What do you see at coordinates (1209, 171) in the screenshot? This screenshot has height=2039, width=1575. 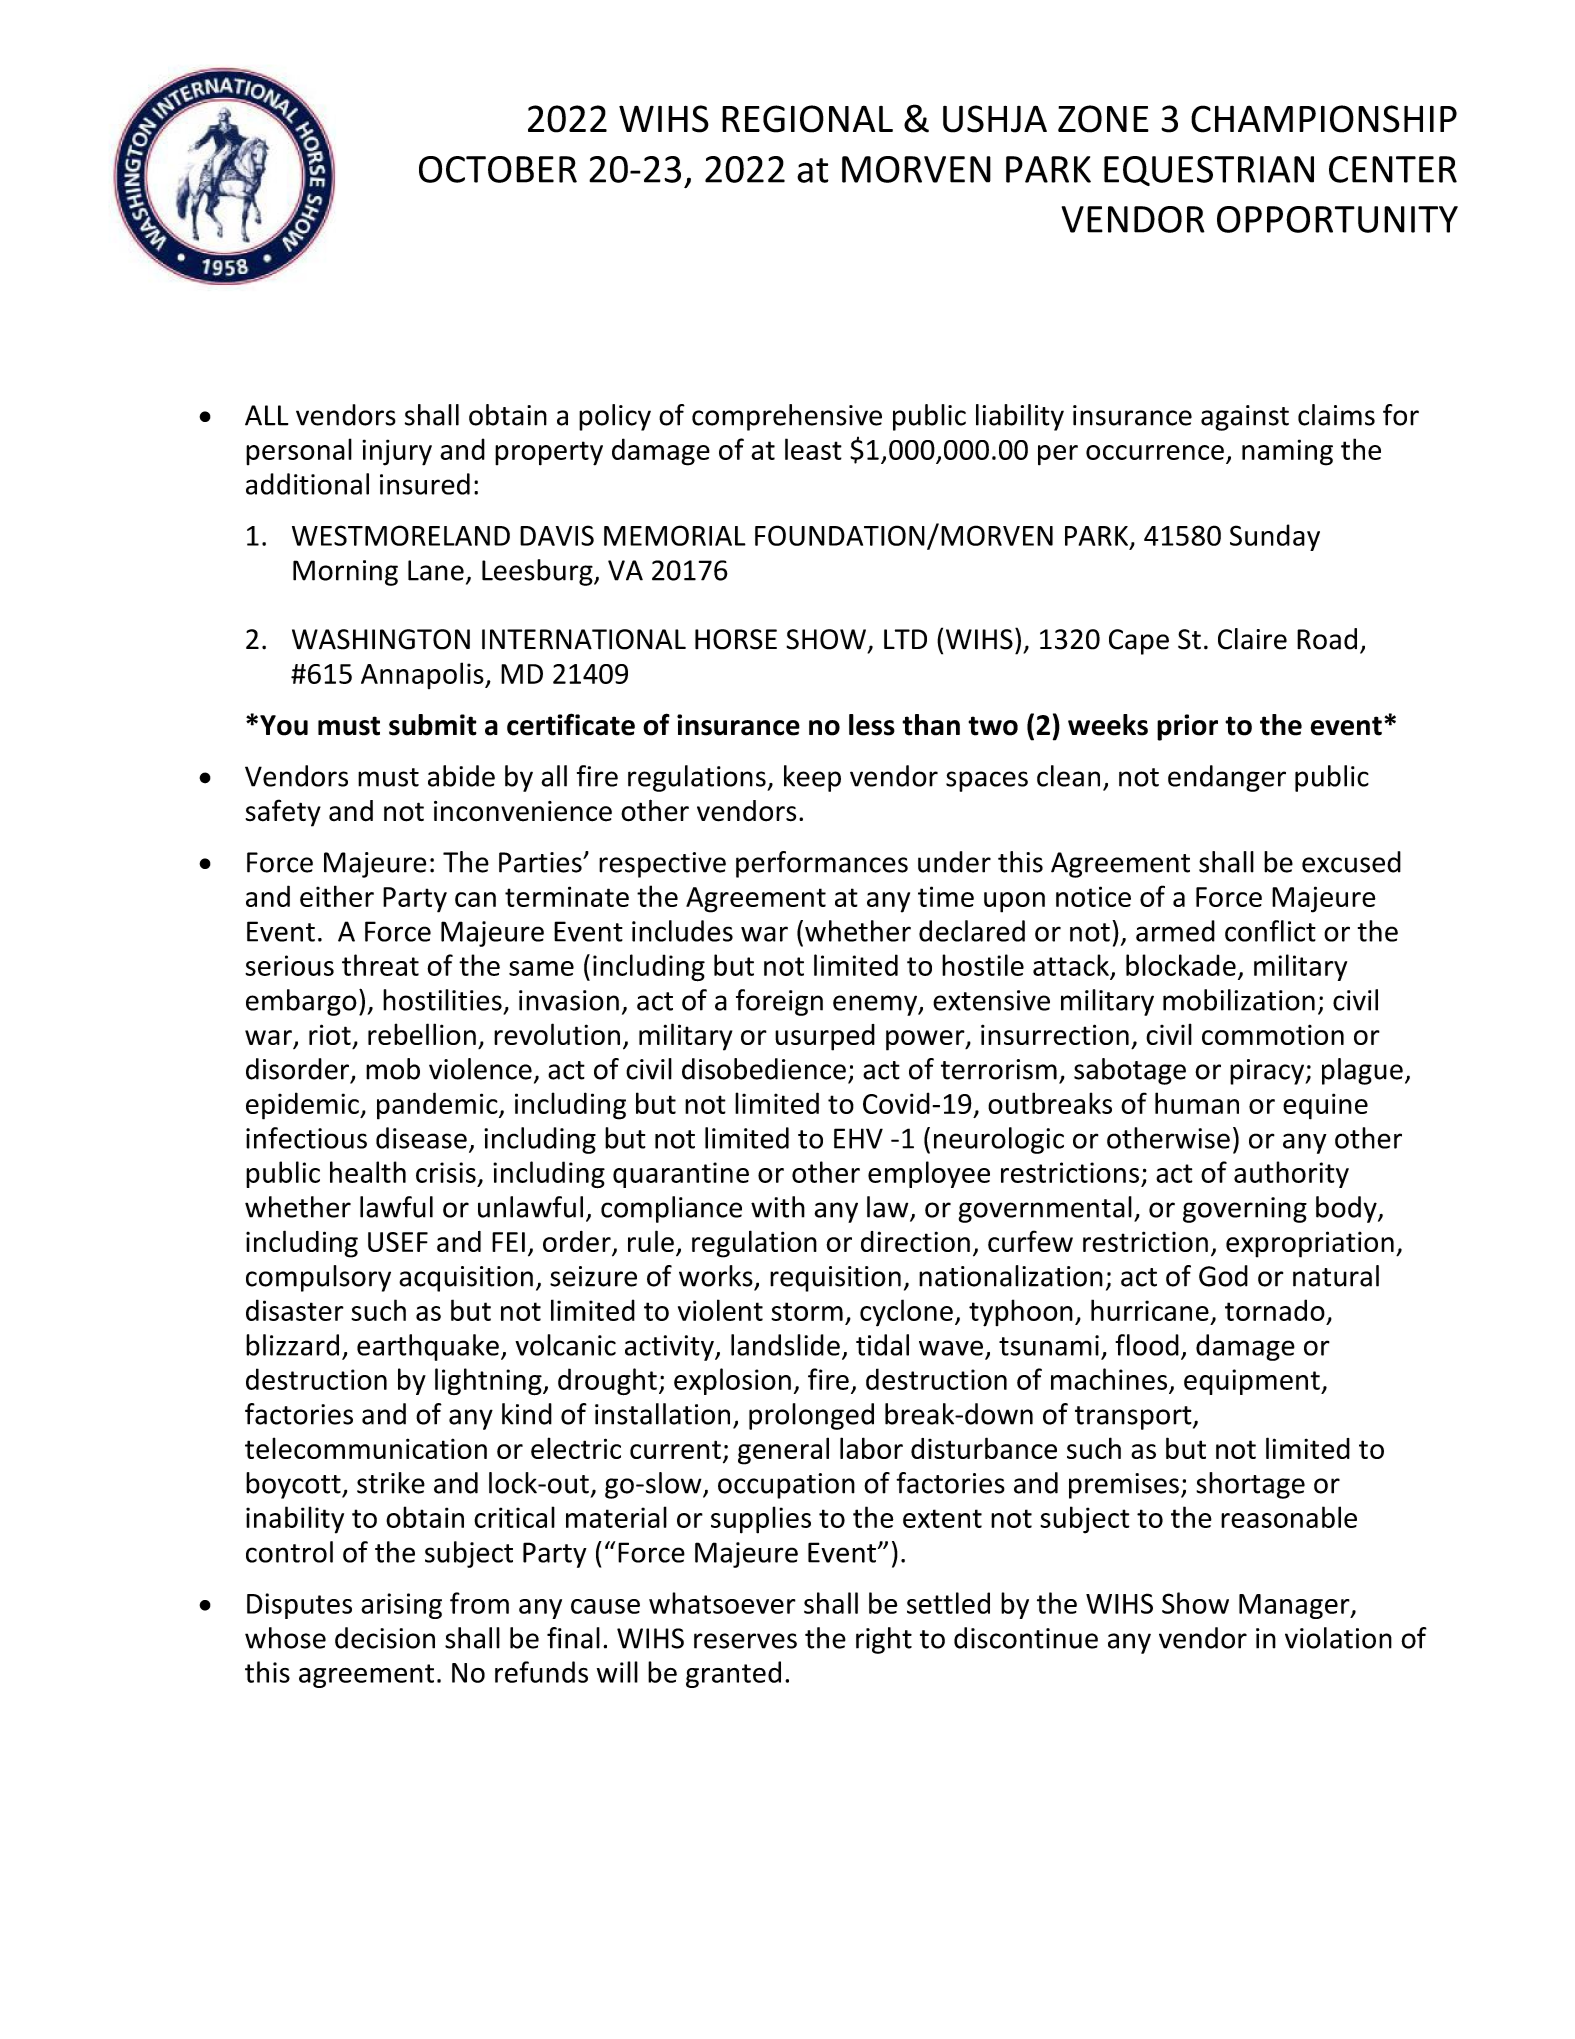 I see `EQUESTRIAN` at bounding box center [1209, 171].
